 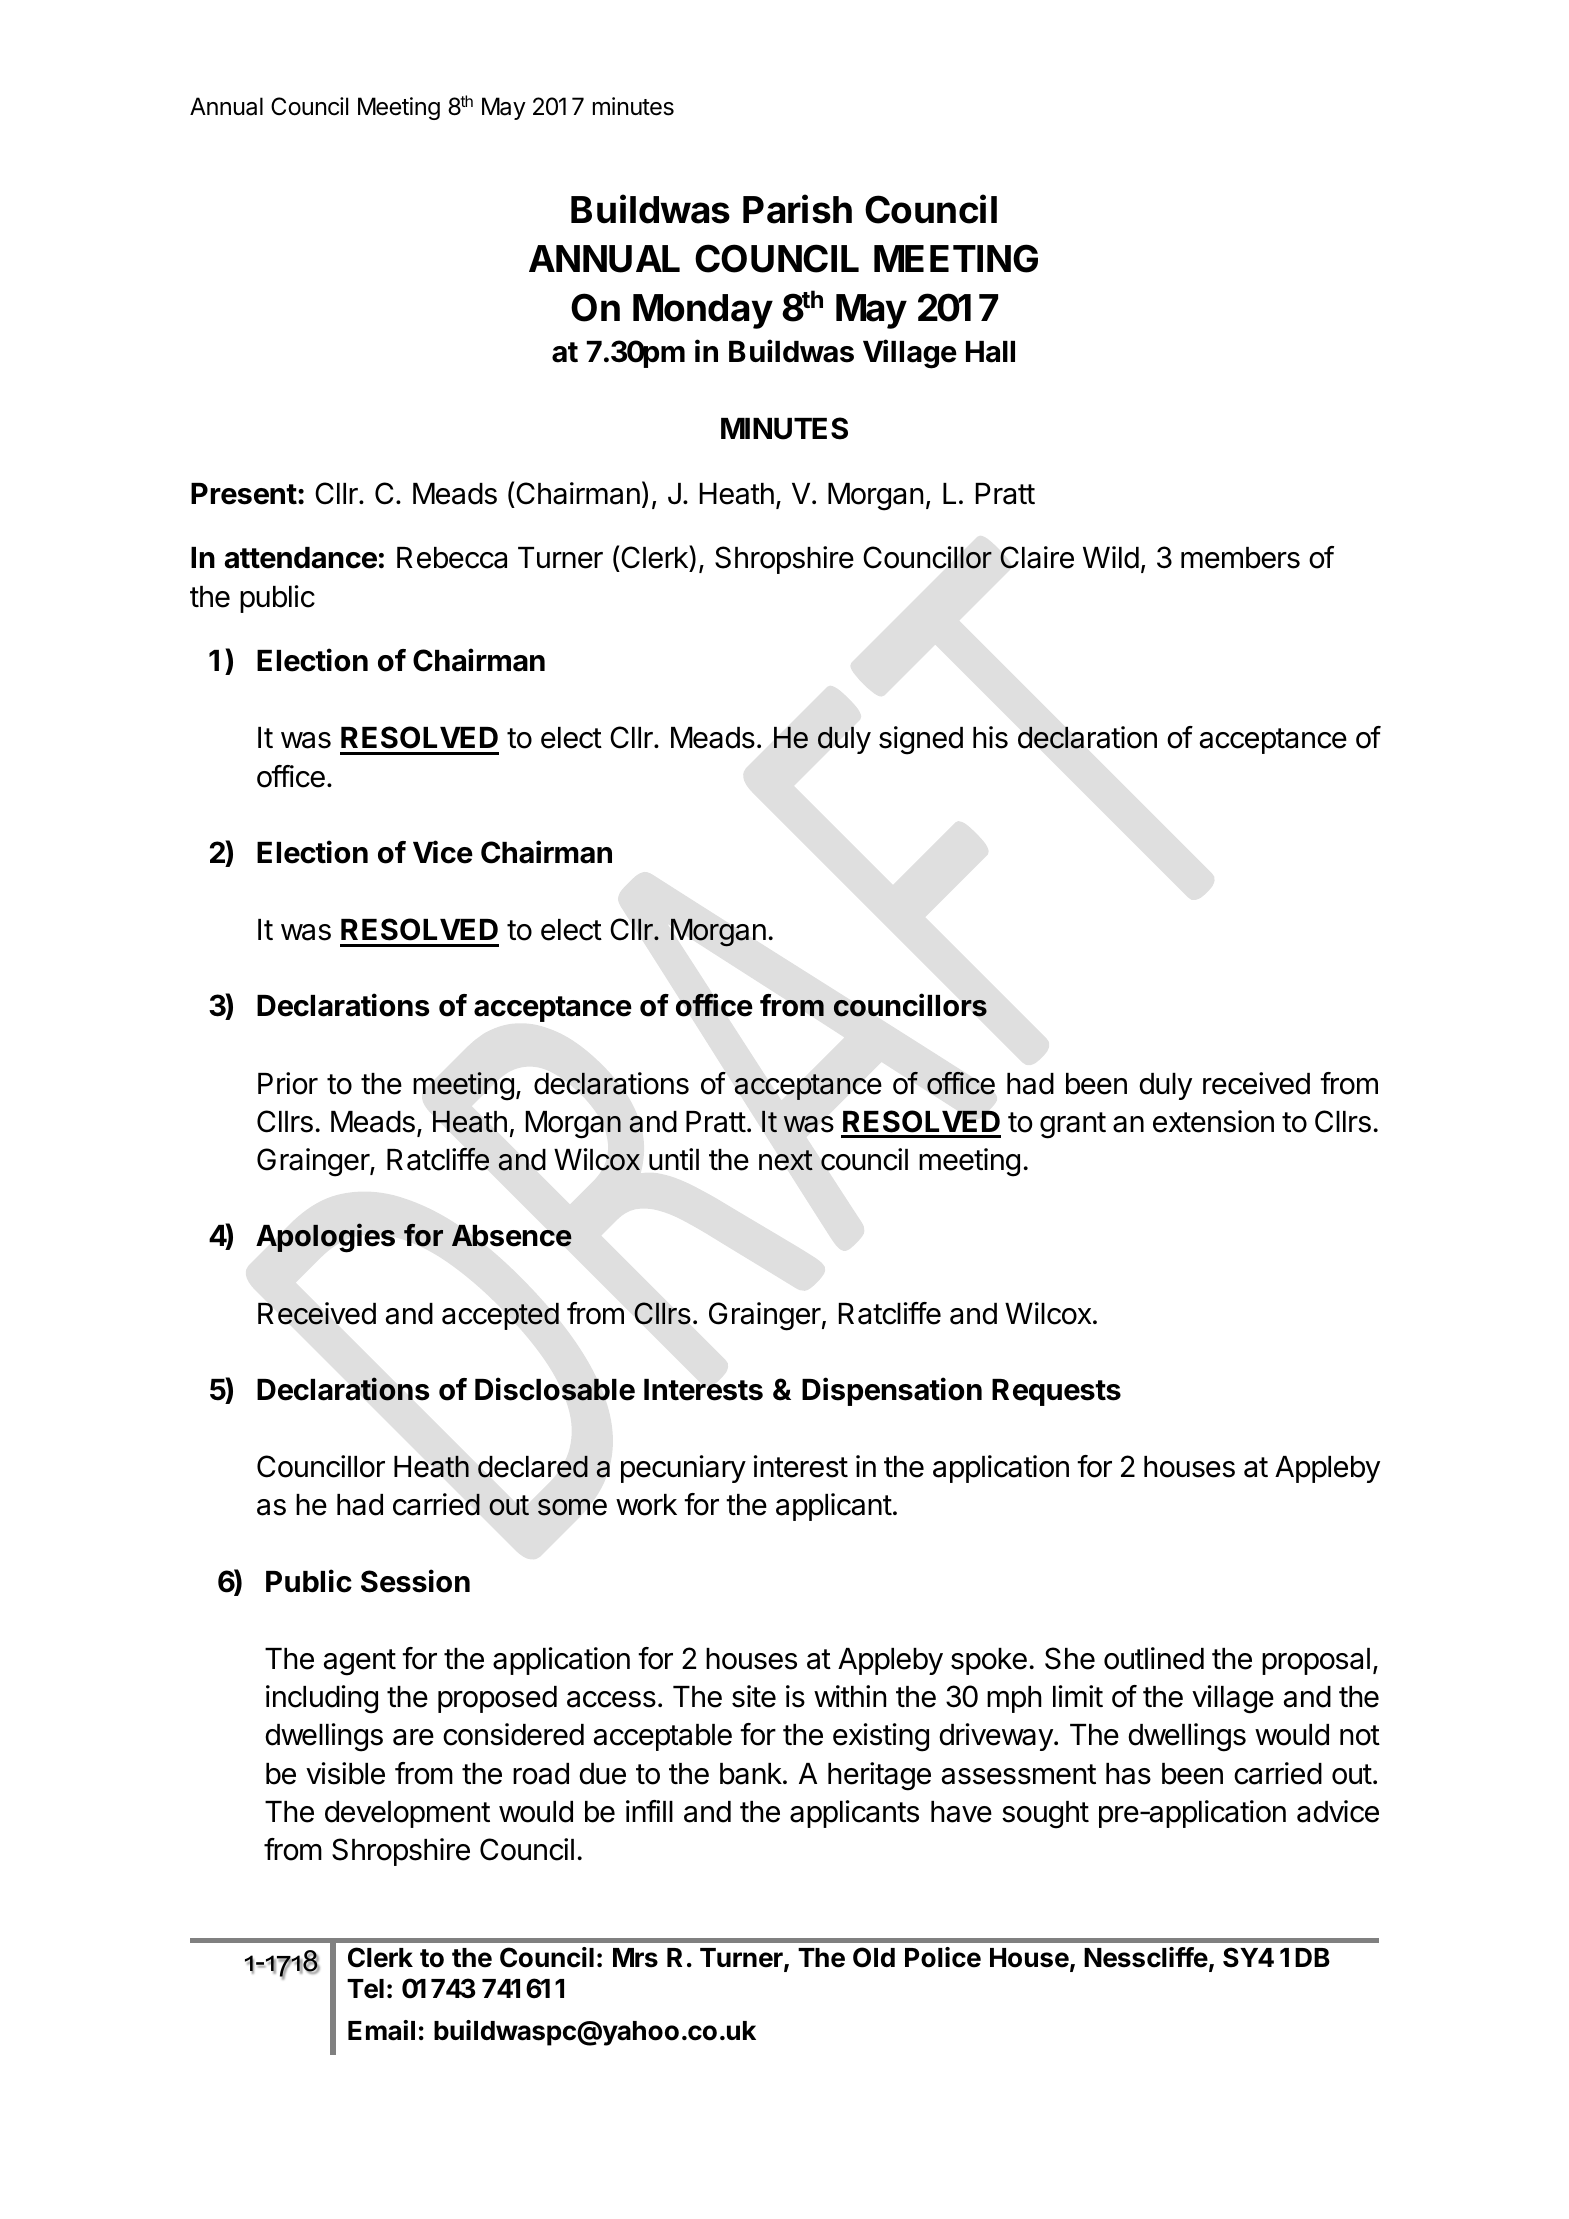 What do you see at coordinates (325, 1237) in the screenshot?
I see `Apologies` at bounding box center [325, 1237].
